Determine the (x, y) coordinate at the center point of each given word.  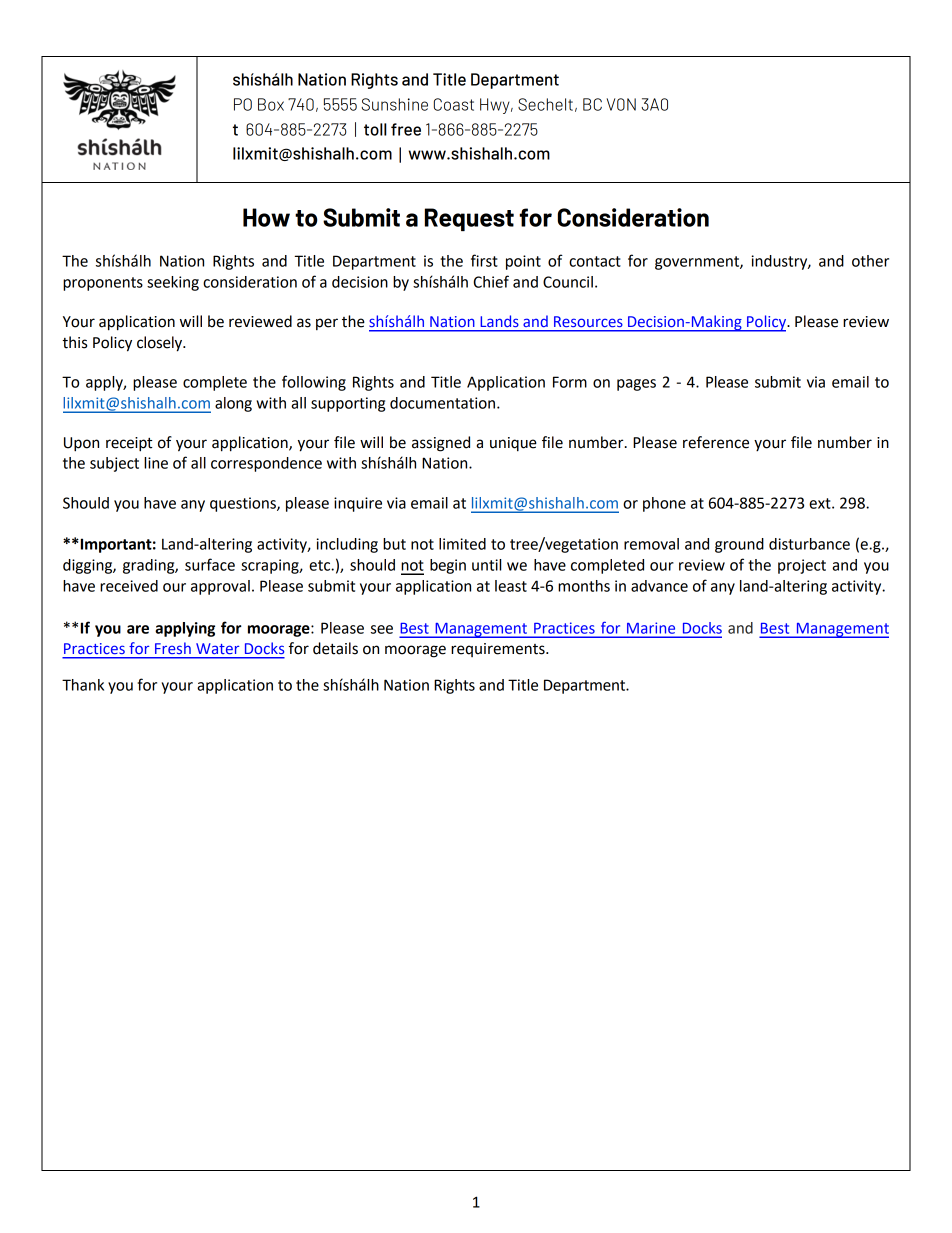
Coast (454, 104)
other (870, 261)
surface (210, 564)
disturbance (809, 544)
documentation (444, 403)
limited (462, 544)
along (233, 404)
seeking (173, 283)
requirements (499, 650)
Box (271, 104)
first (484, 260)
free (406, 129)
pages (636, 385)
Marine (651, 628)
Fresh (173, 648)
